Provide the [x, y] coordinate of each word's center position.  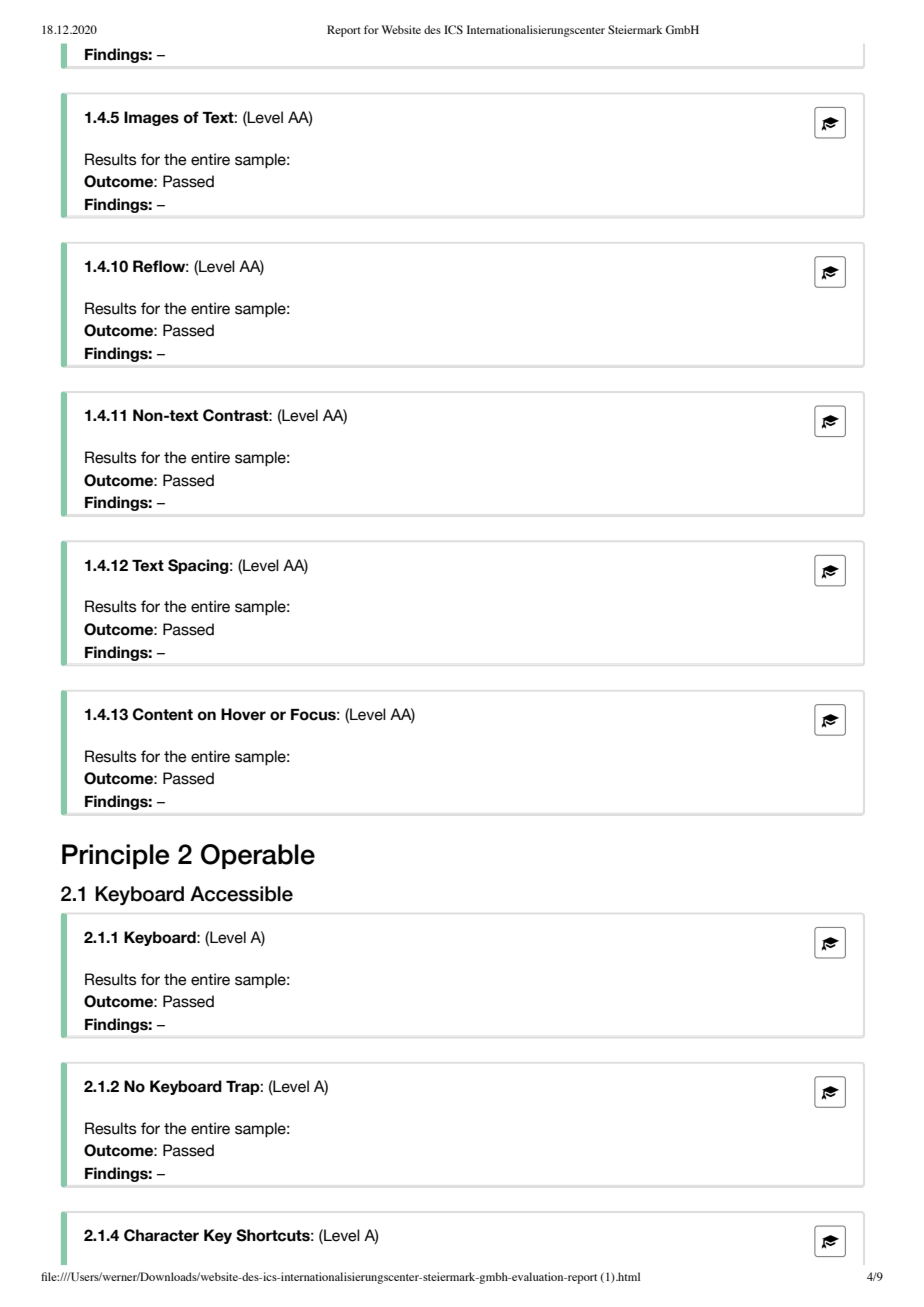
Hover [243, 714]
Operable [258, 856]
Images [151, 118]
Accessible [241, 894]
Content [163, 714]
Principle [115, 856]
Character [161, 1235]
